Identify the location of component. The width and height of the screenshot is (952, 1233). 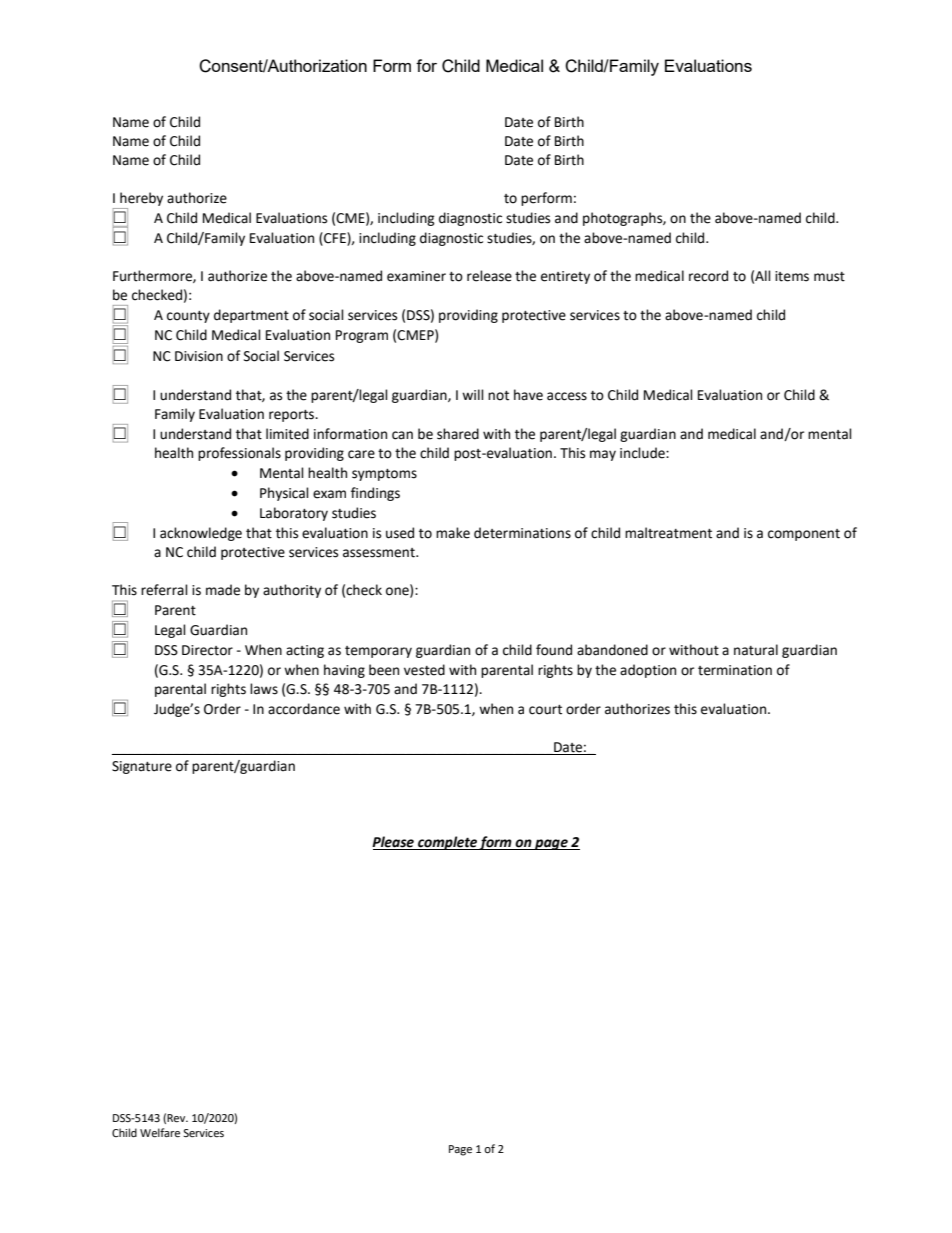
(804, 535).
